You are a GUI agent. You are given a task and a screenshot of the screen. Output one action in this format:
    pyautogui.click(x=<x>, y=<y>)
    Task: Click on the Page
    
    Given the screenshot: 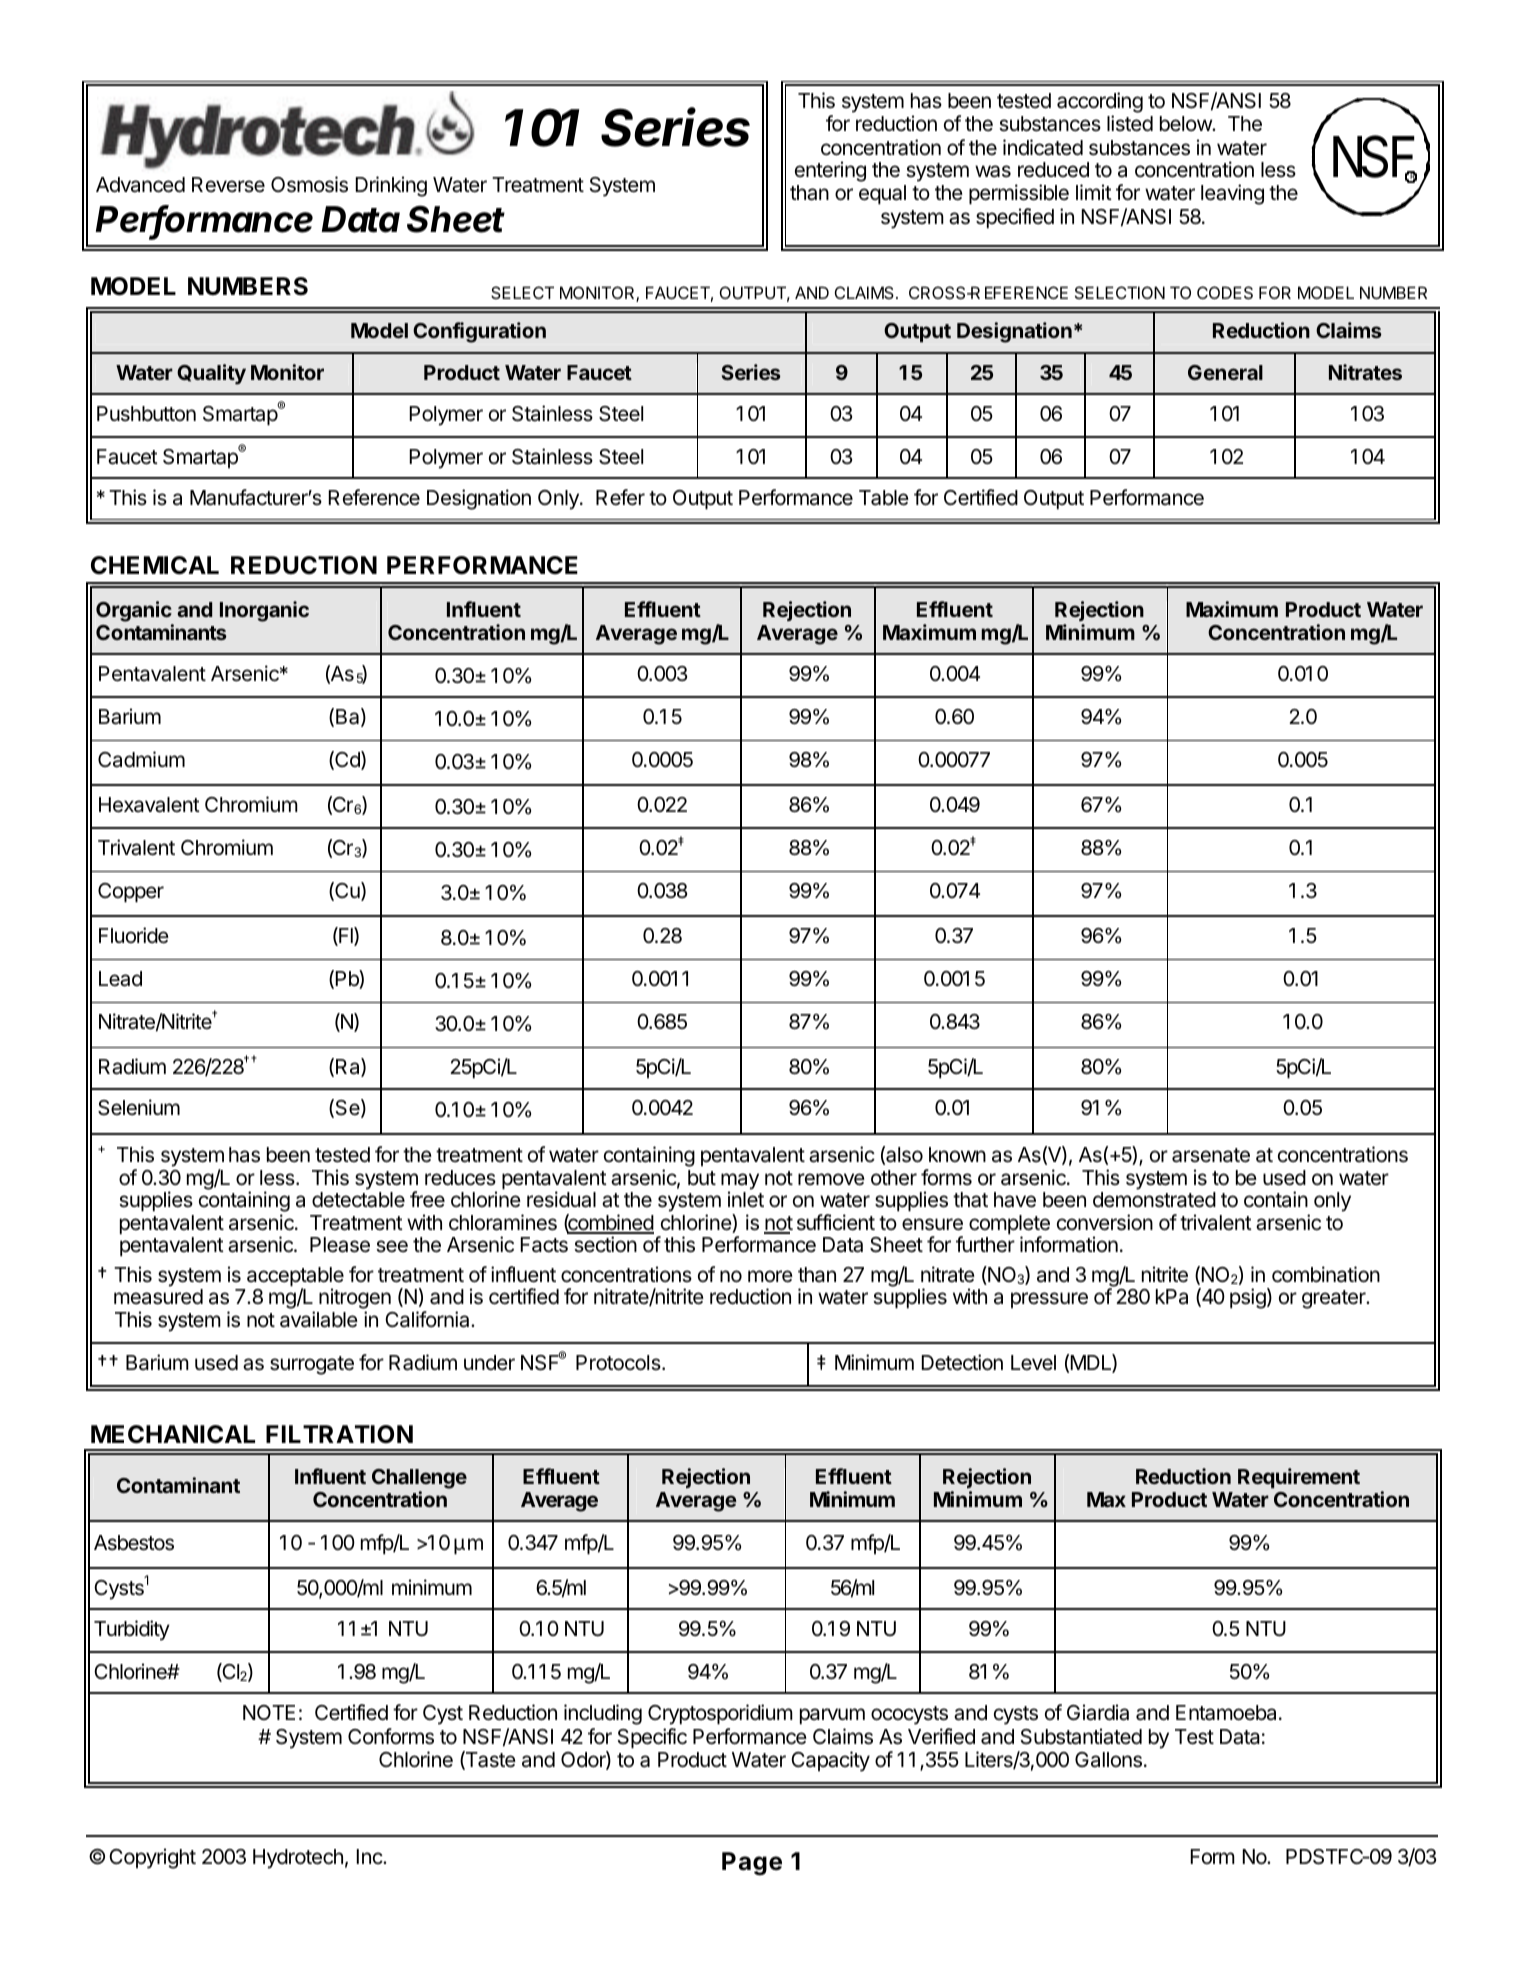 What is the action you would take?
    pyautogui.click(x=752, y=1864)
